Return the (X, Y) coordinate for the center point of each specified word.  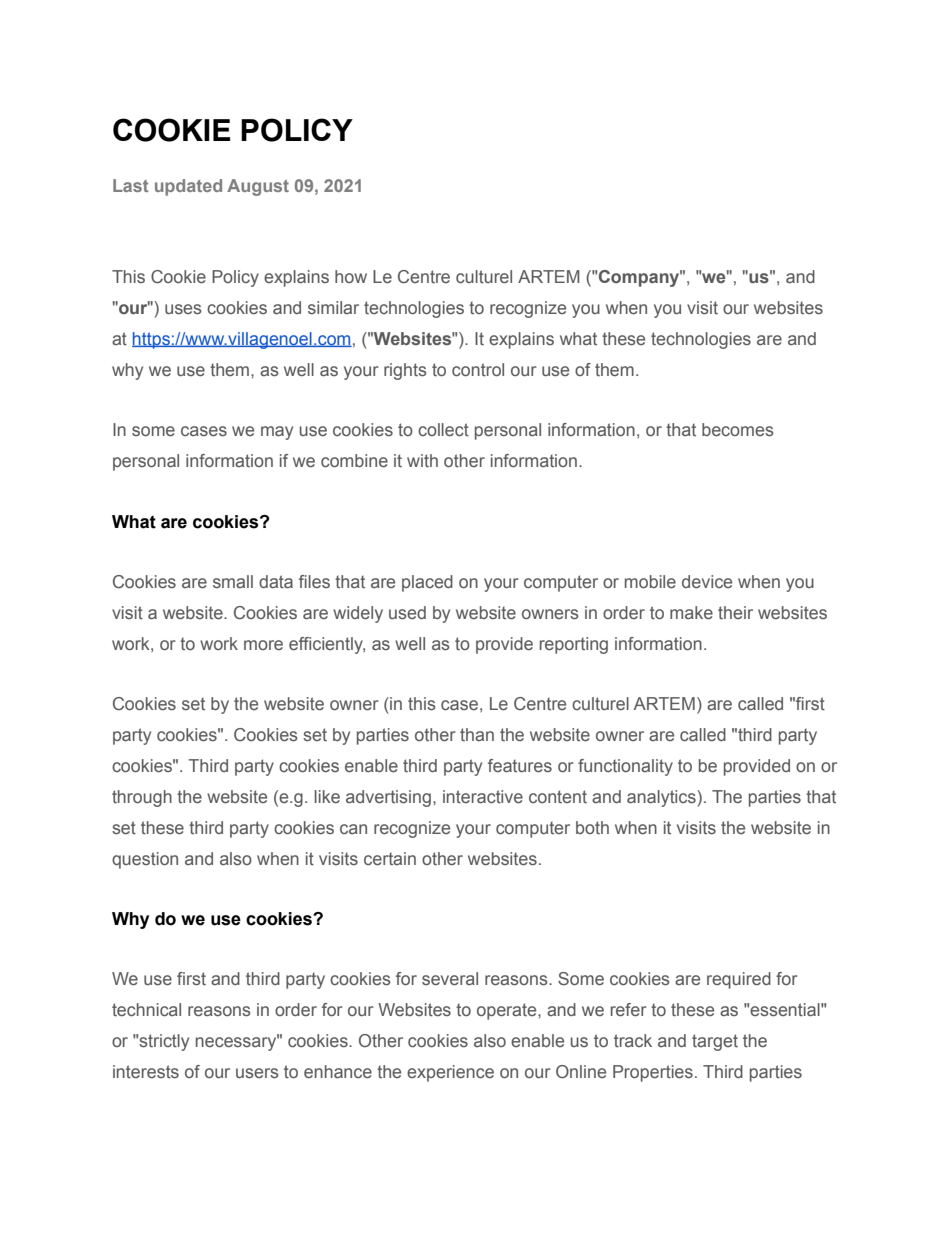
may (277, 433)
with (422, 460)
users (257, 1073)
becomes (738, 430)
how (351, 276)
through (142, 798)
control (478, 370)
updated (188, 187)
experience (450, 1073)
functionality (625, 767)
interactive (483, 797)
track (633, 1041)
